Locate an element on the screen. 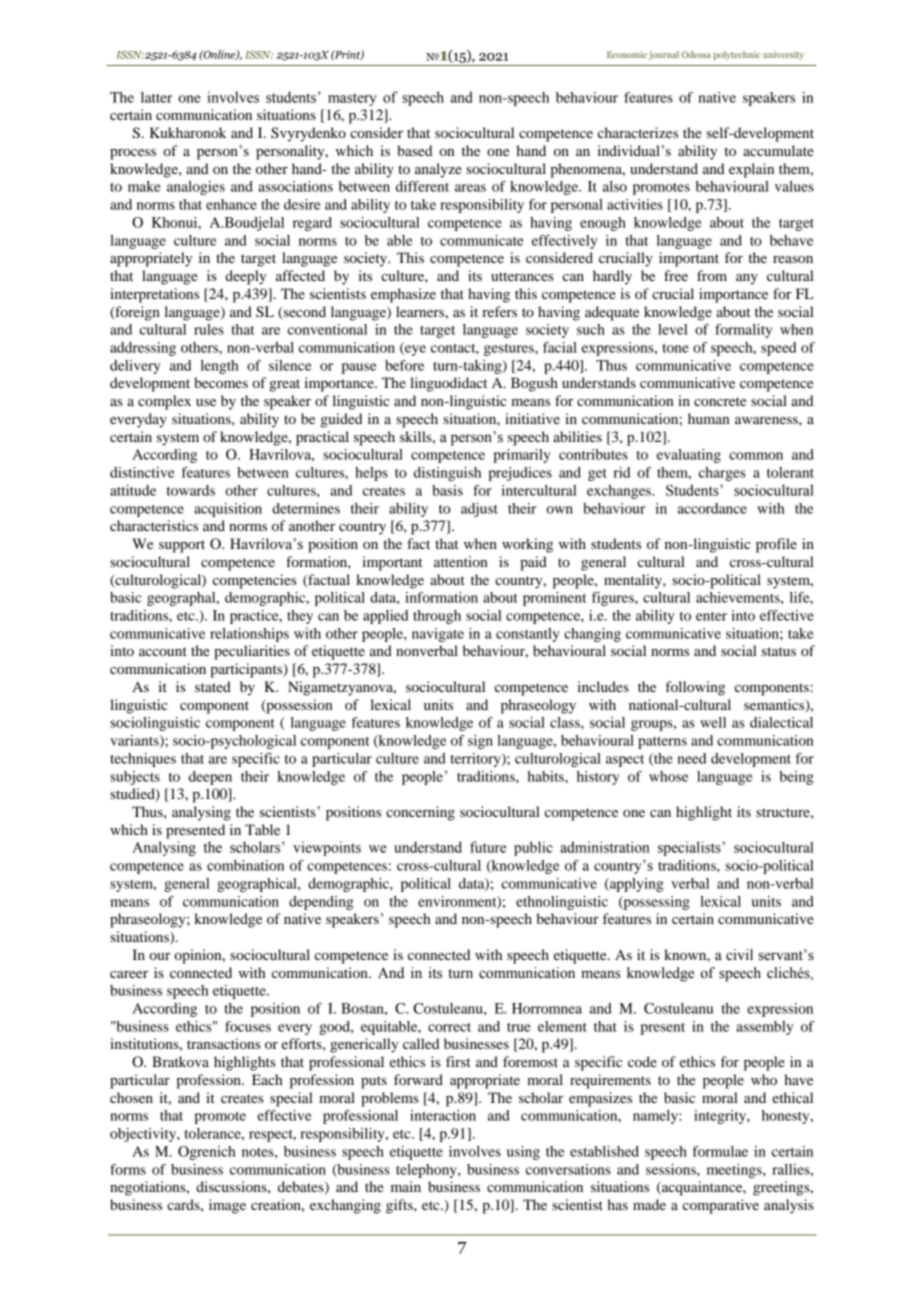 Image resolution: width=924 pixels, height=1308 pixels. image is located at coordinates (227, 1206).
